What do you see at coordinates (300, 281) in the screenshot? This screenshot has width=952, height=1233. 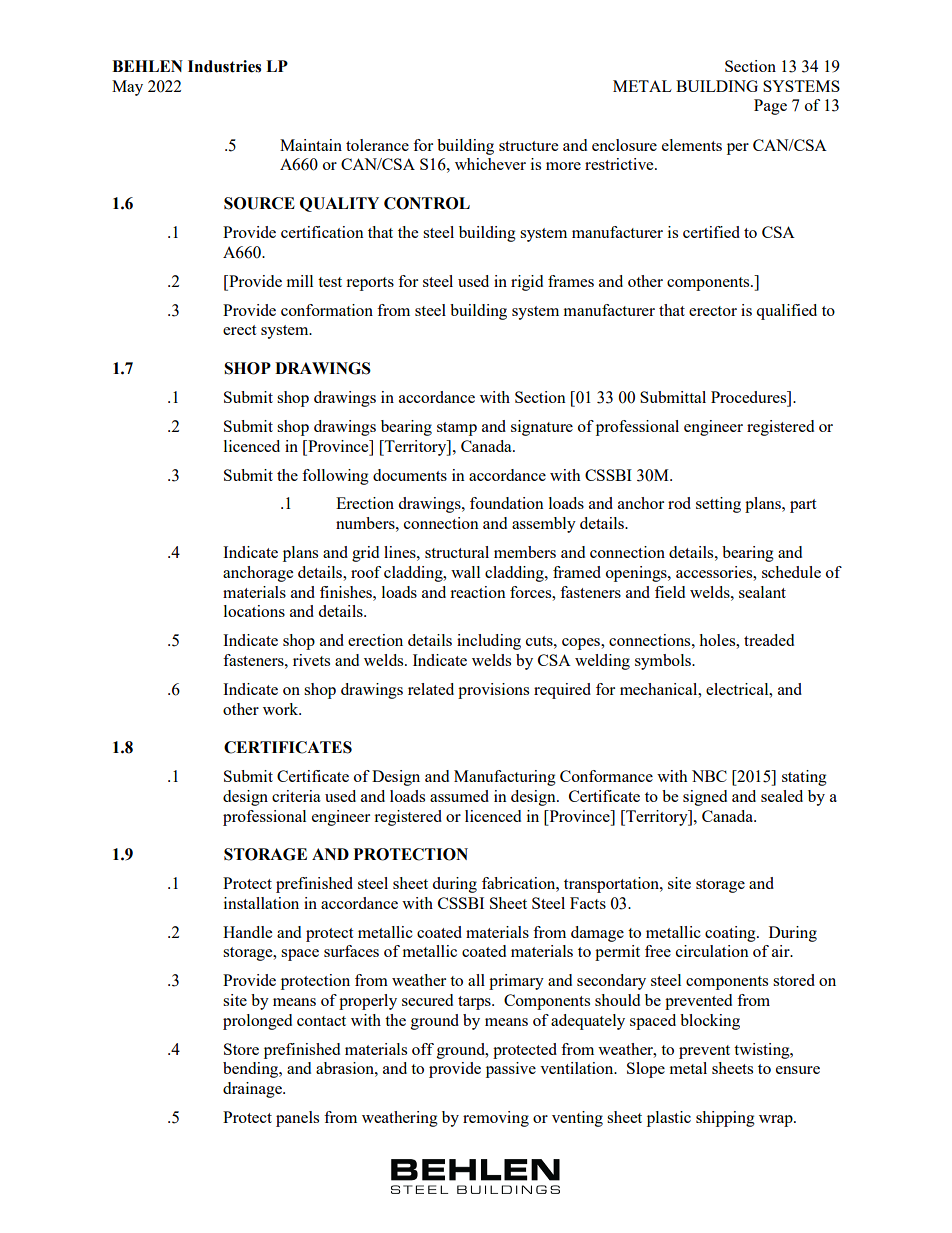 I see `mill` at bounding box center [300, 281].
